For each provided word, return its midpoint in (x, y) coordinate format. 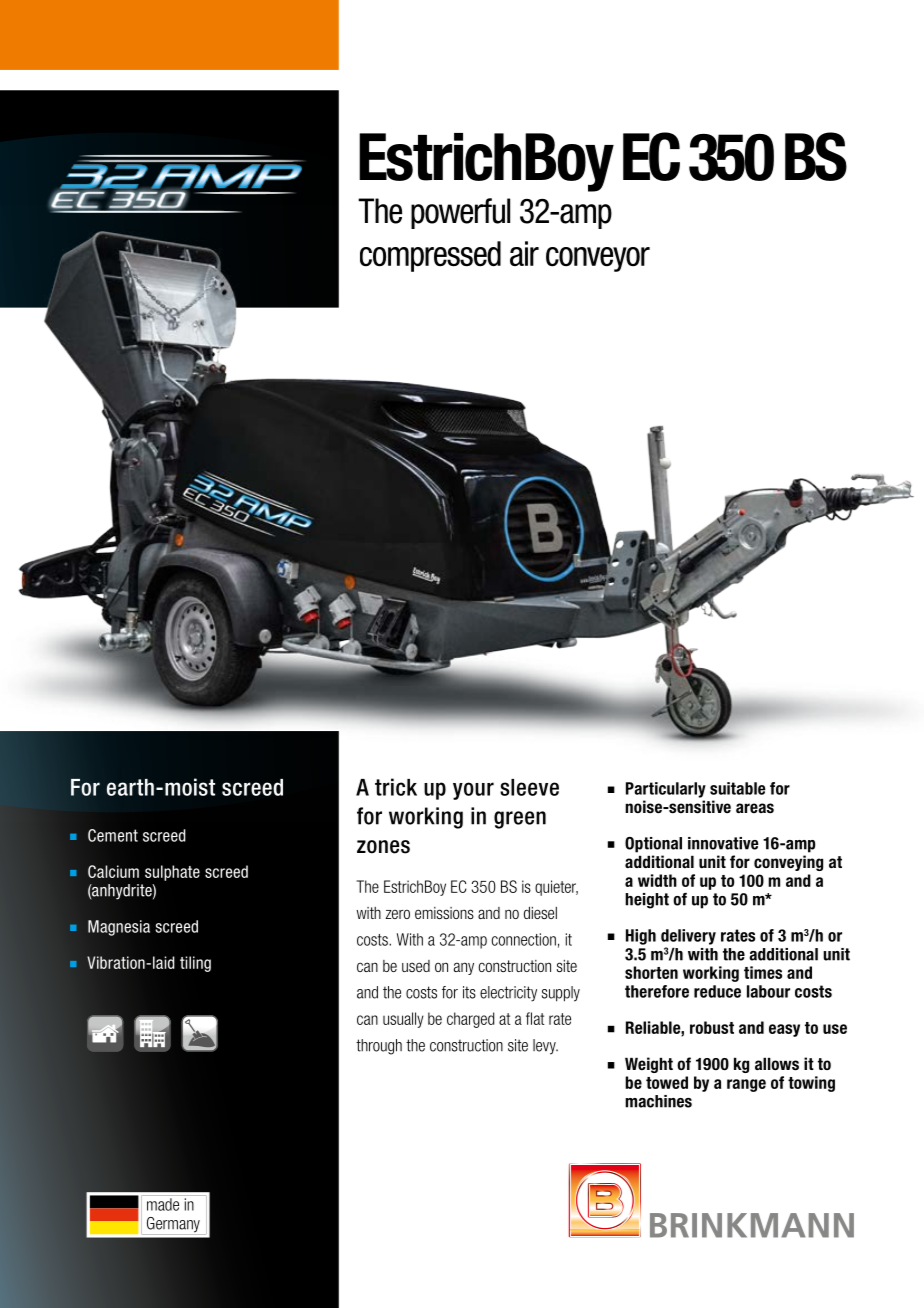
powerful (460, 213)
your (473, 791)
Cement (113, 835)
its (469, 992)
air (524, 253)
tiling (195, 964)
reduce (717, 991)
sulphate (172, 873)
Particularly (666, 790)
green (520, 820)
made (163, 1204)
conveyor (598, 259)
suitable (738, 788)
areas (755, 808)
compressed (430, 256)
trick (396, 787)
